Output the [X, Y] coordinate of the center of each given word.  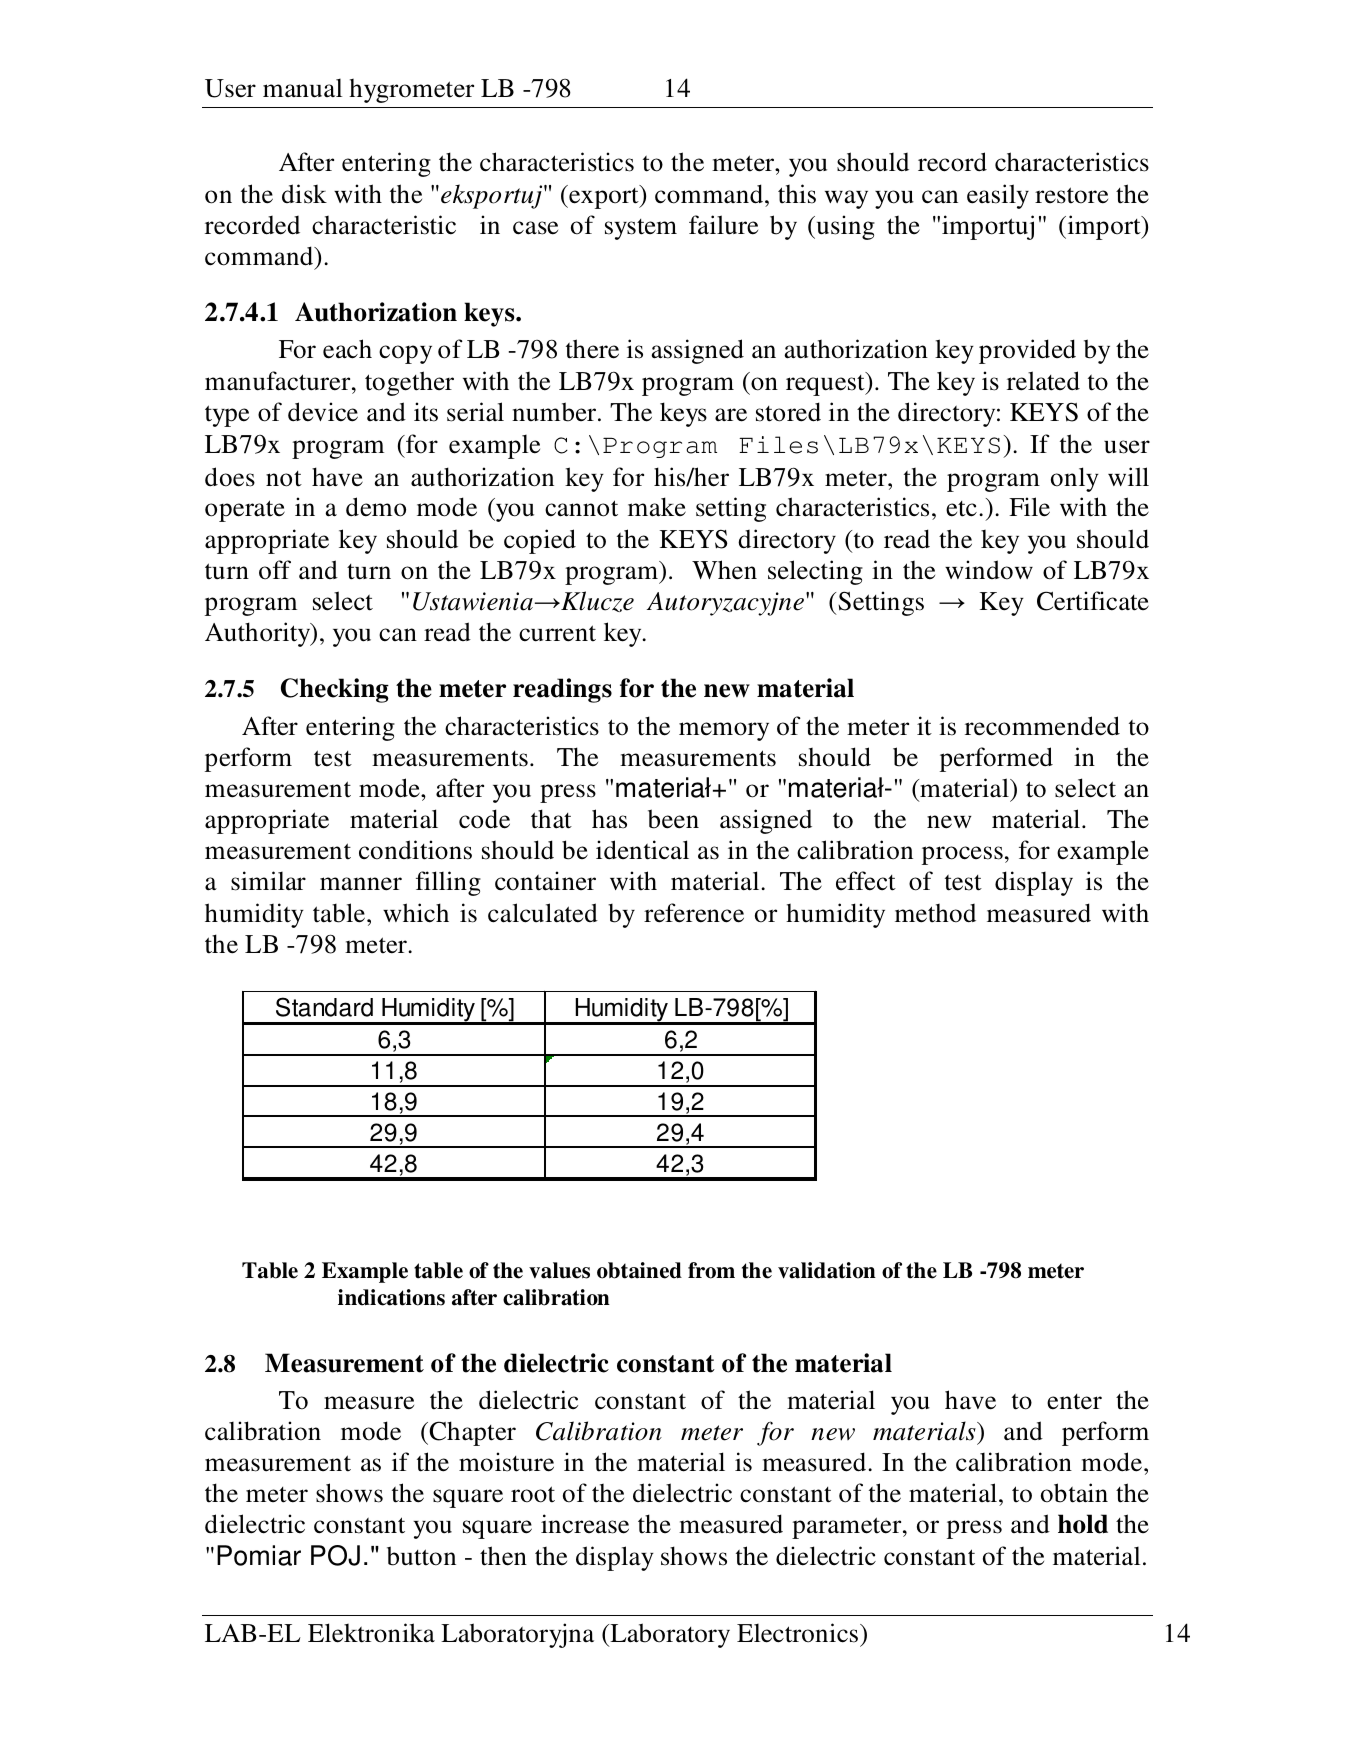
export [604, 197]
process [962, 855]
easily [998, 196]
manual [302, 88]
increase [585, 1524]
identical [642, 850]
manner [361, 884]
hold [1083, 1524]
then [503, 1556]
